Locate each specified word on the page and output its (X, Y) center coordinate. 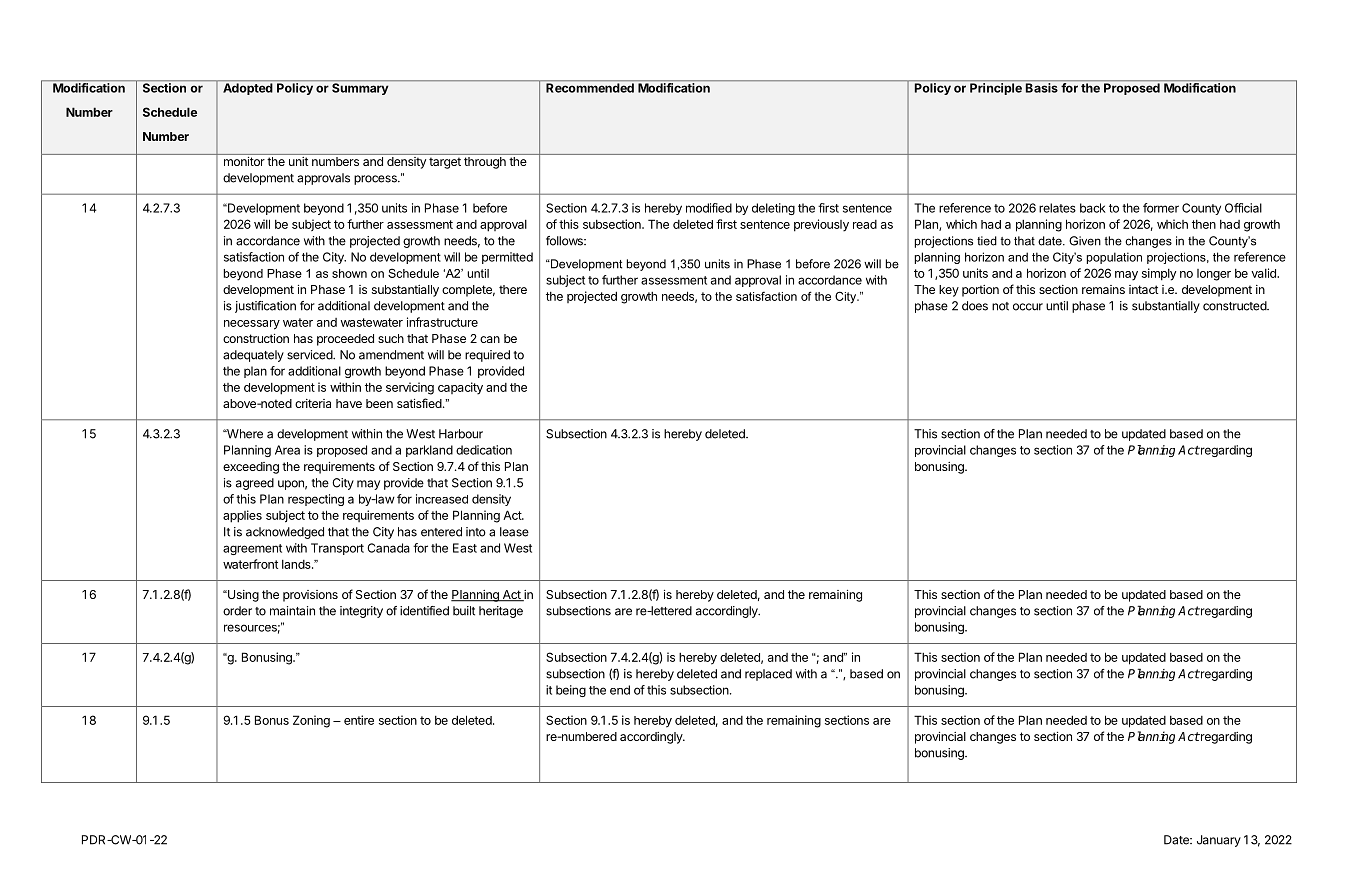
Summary (360, 89)
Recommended (590, 88)
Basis (1042, 88)
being (571, 691)
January (1219, 841)
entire (359, 720)
